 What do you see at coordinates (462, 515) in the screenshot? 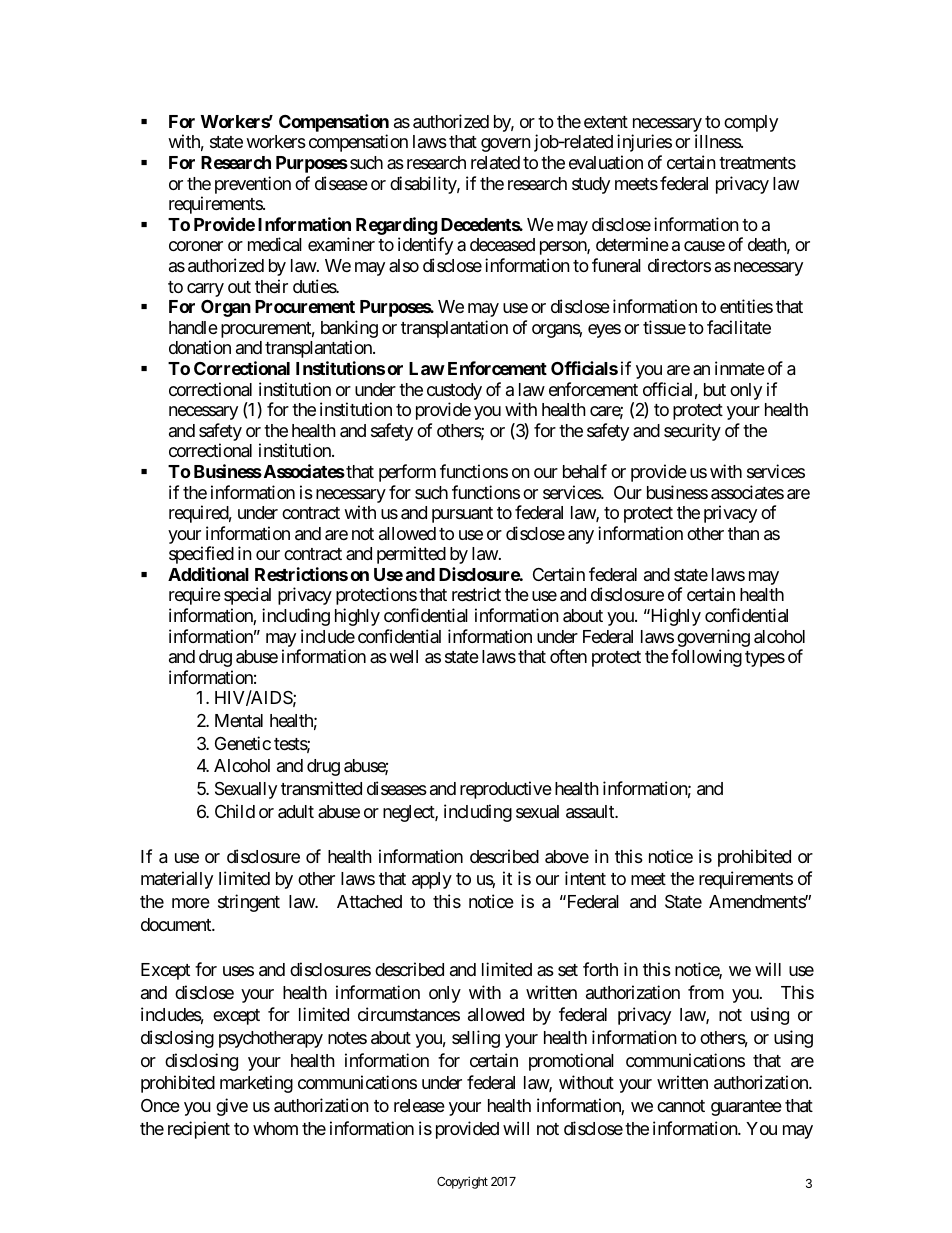
I see `pursuant` at bounding box center [462, 515].
